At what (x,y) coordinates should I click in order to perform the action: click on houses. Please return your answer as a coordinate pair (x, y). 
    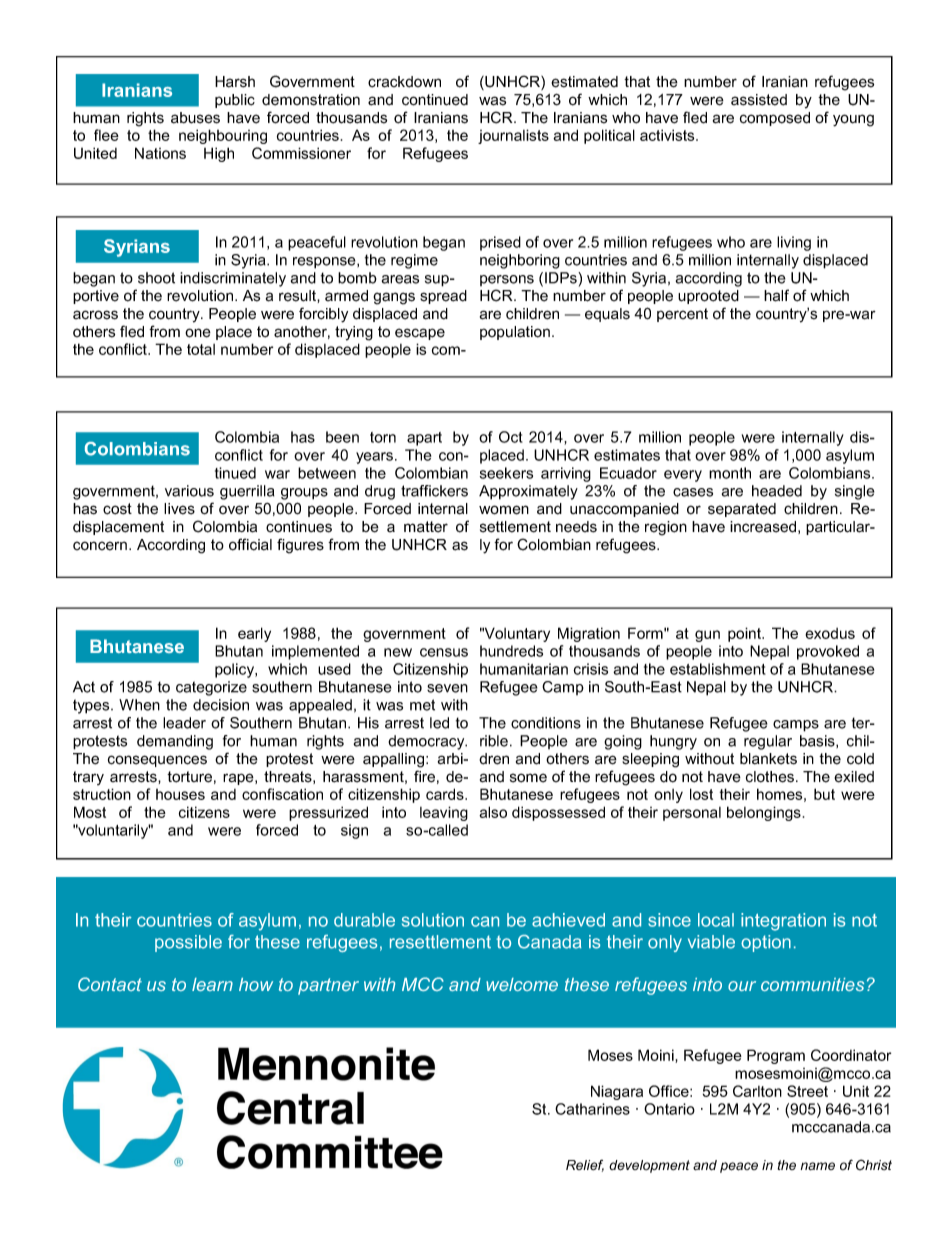
    Looking at the image, I should click on (180, 794).
